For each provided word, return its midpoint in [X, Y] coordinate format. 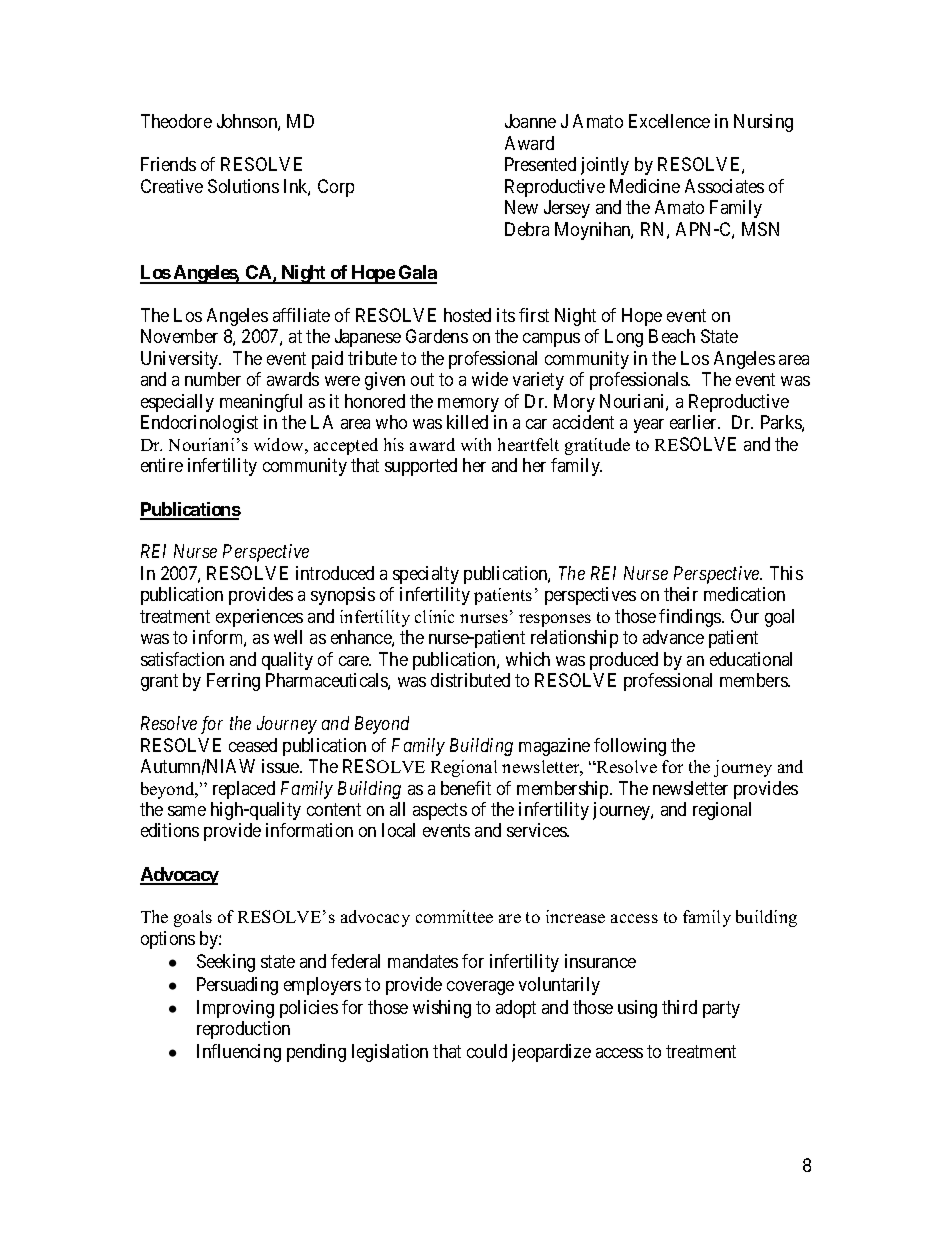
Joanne [530, 121]
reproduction [243, 1030]
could [487, 1051]
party [721, 1009]
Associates [724, 186]
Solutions [243, 186]
